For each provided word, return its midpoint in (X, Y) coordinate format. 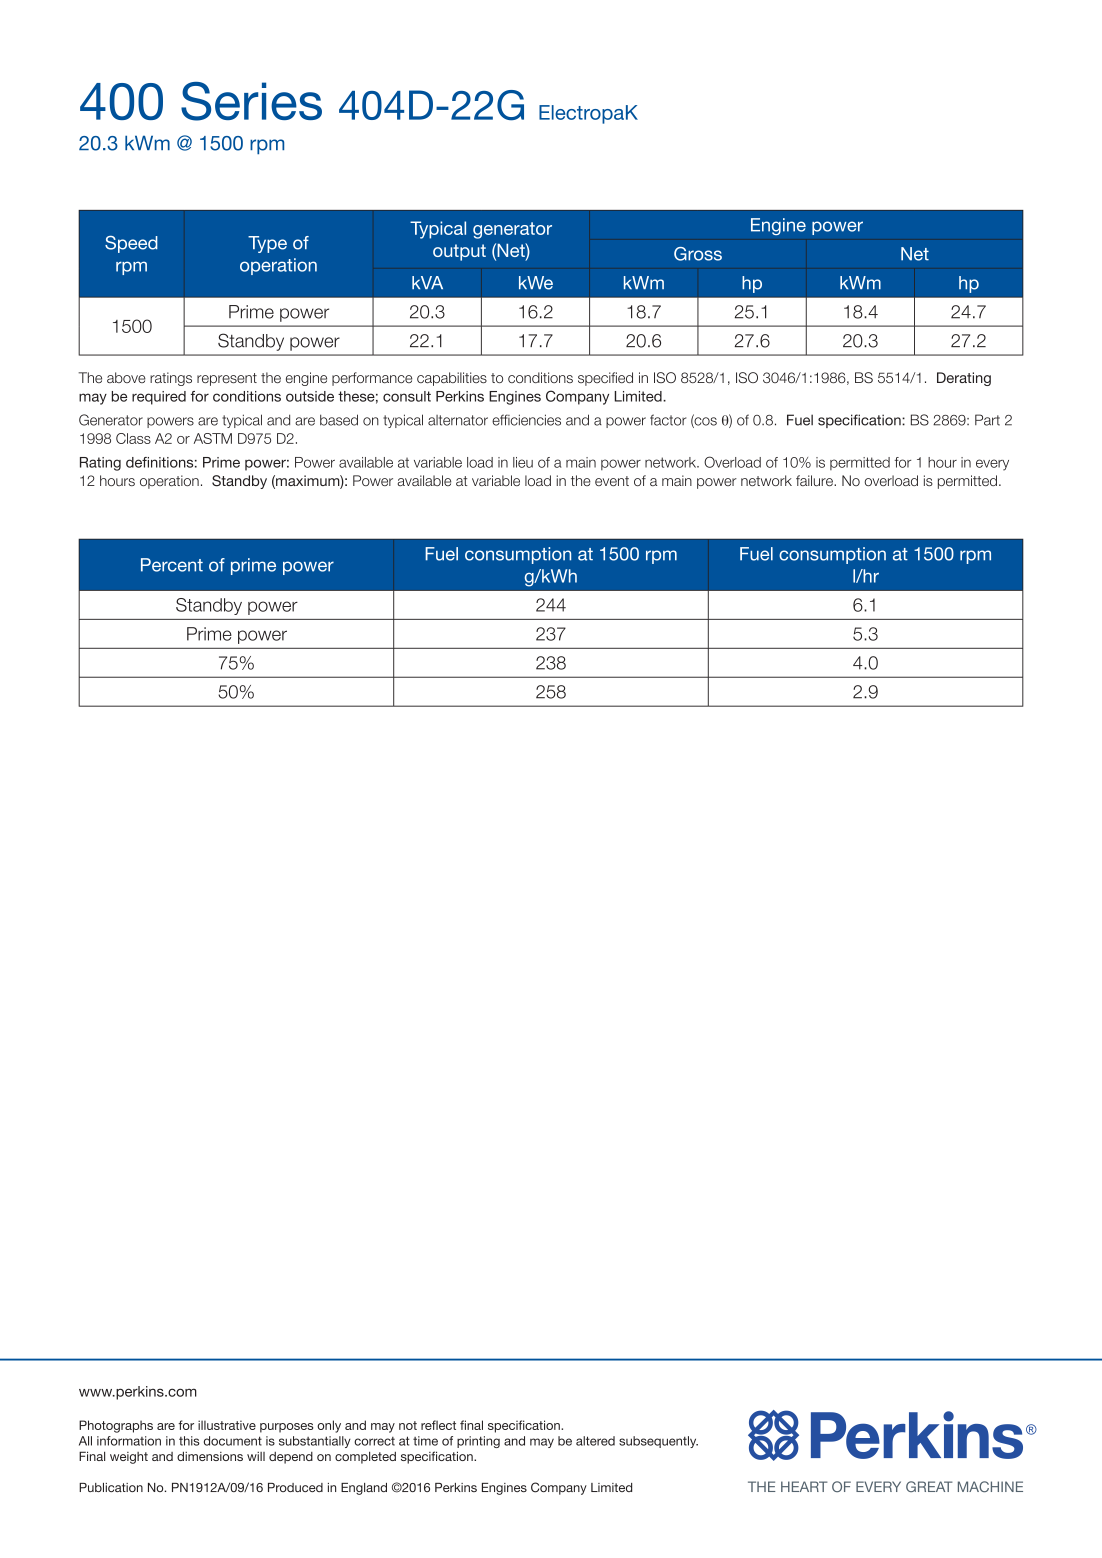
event (612, 481)
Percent (172, 565)
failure (815, 480)
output (459, 252)
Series (251, 101)
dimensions (210, 1456)
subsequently (658, 1442)
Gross (698, 254)
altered (595, 1441)
